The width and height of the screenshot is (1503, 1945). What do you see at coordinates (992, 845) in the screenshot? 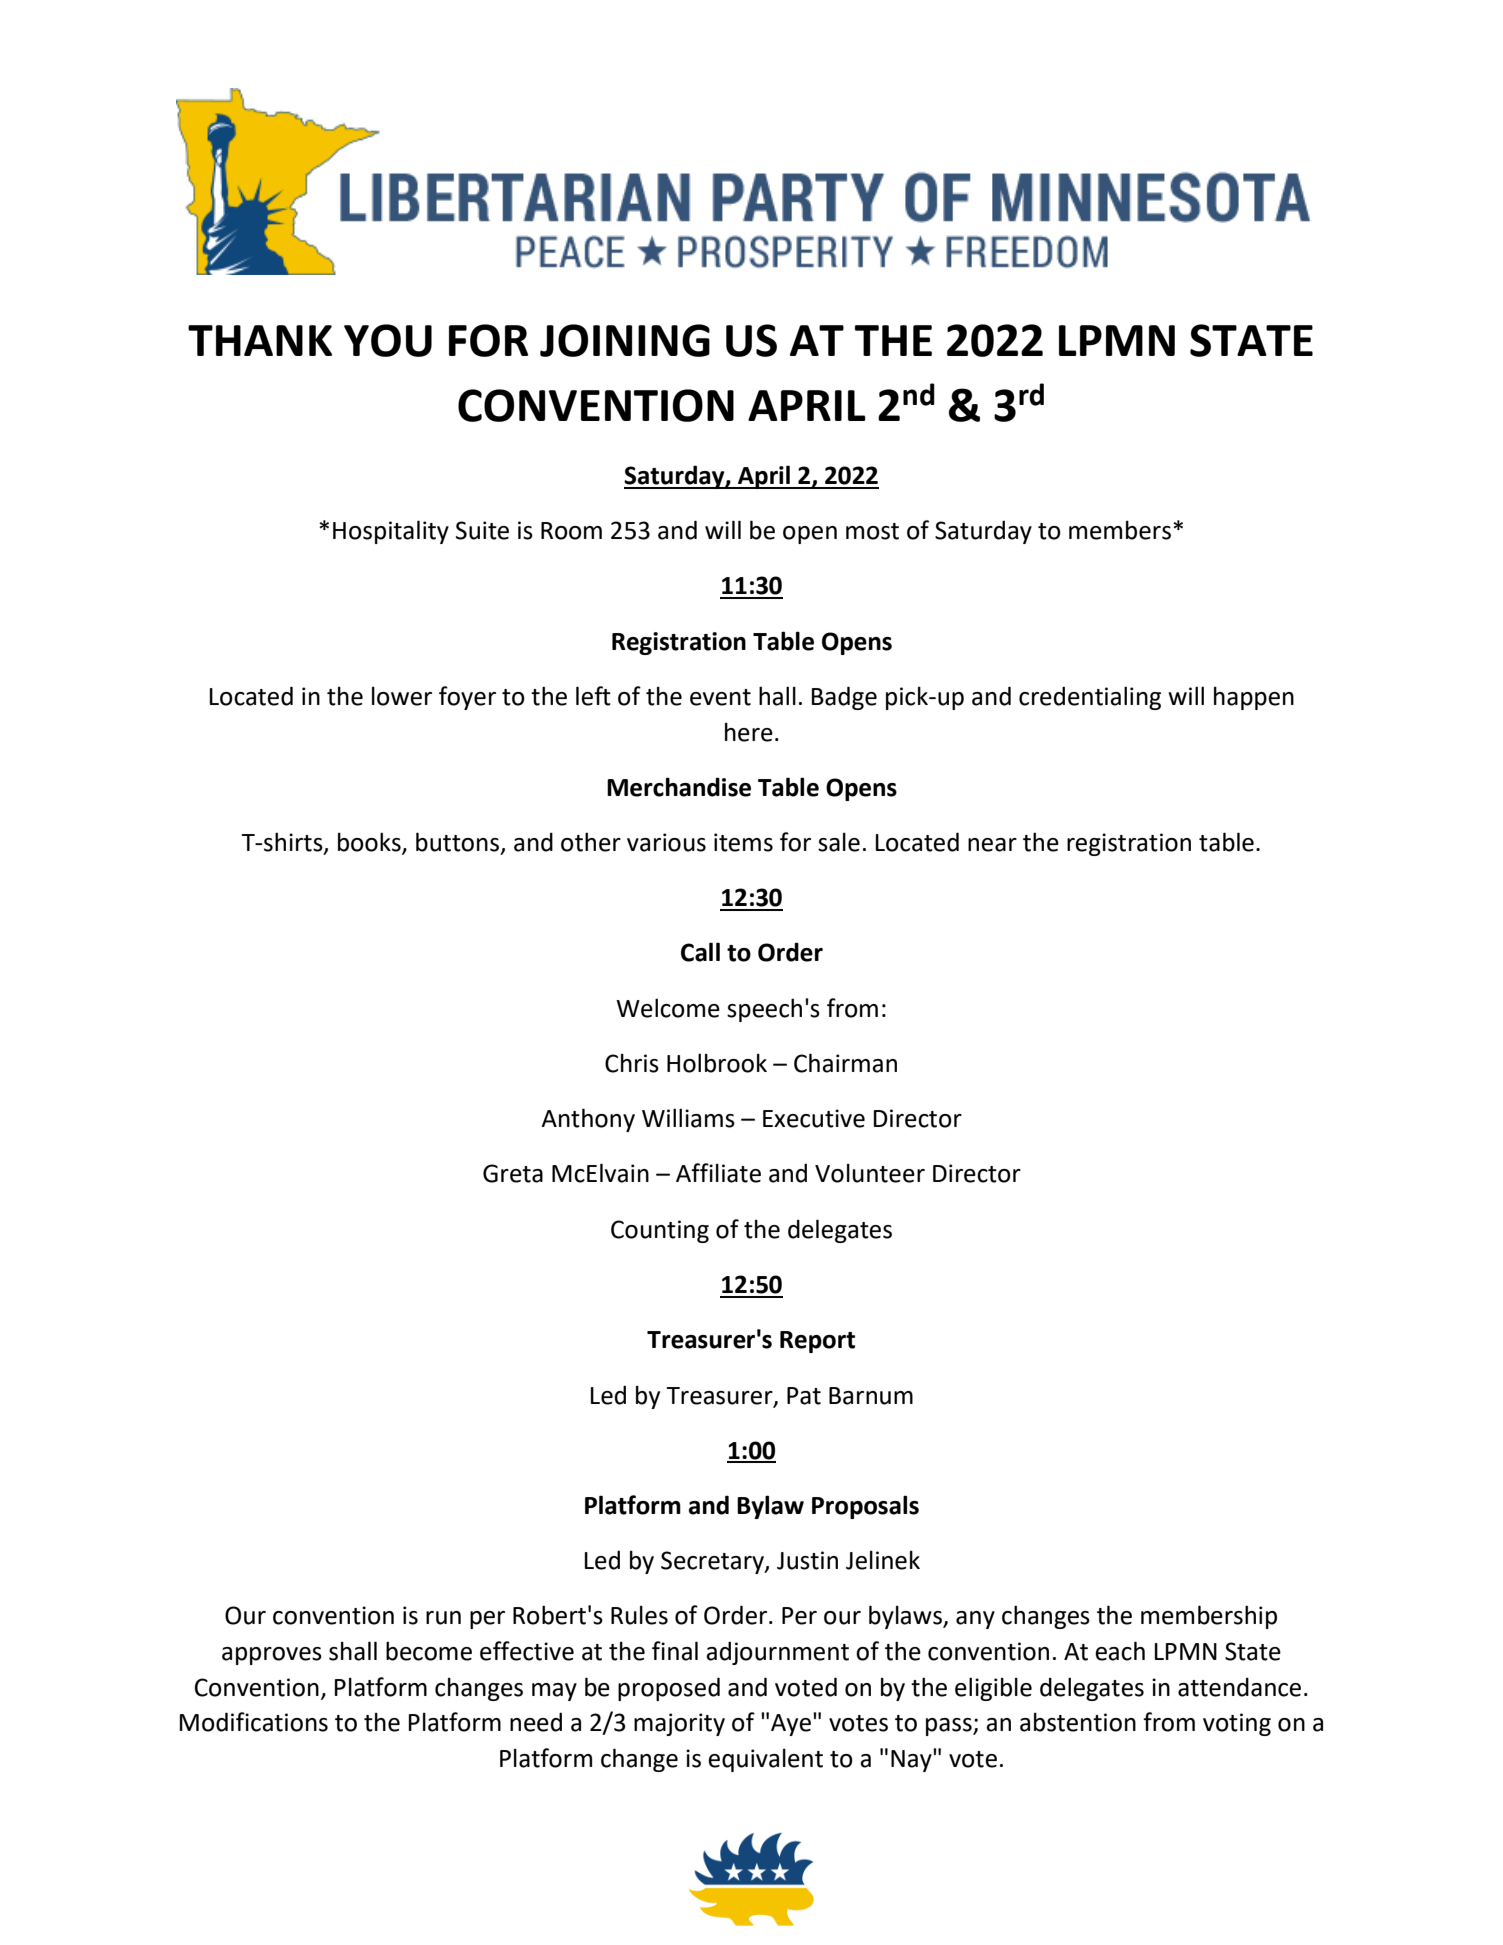
I see `near` at bounding box center [992, 845].
